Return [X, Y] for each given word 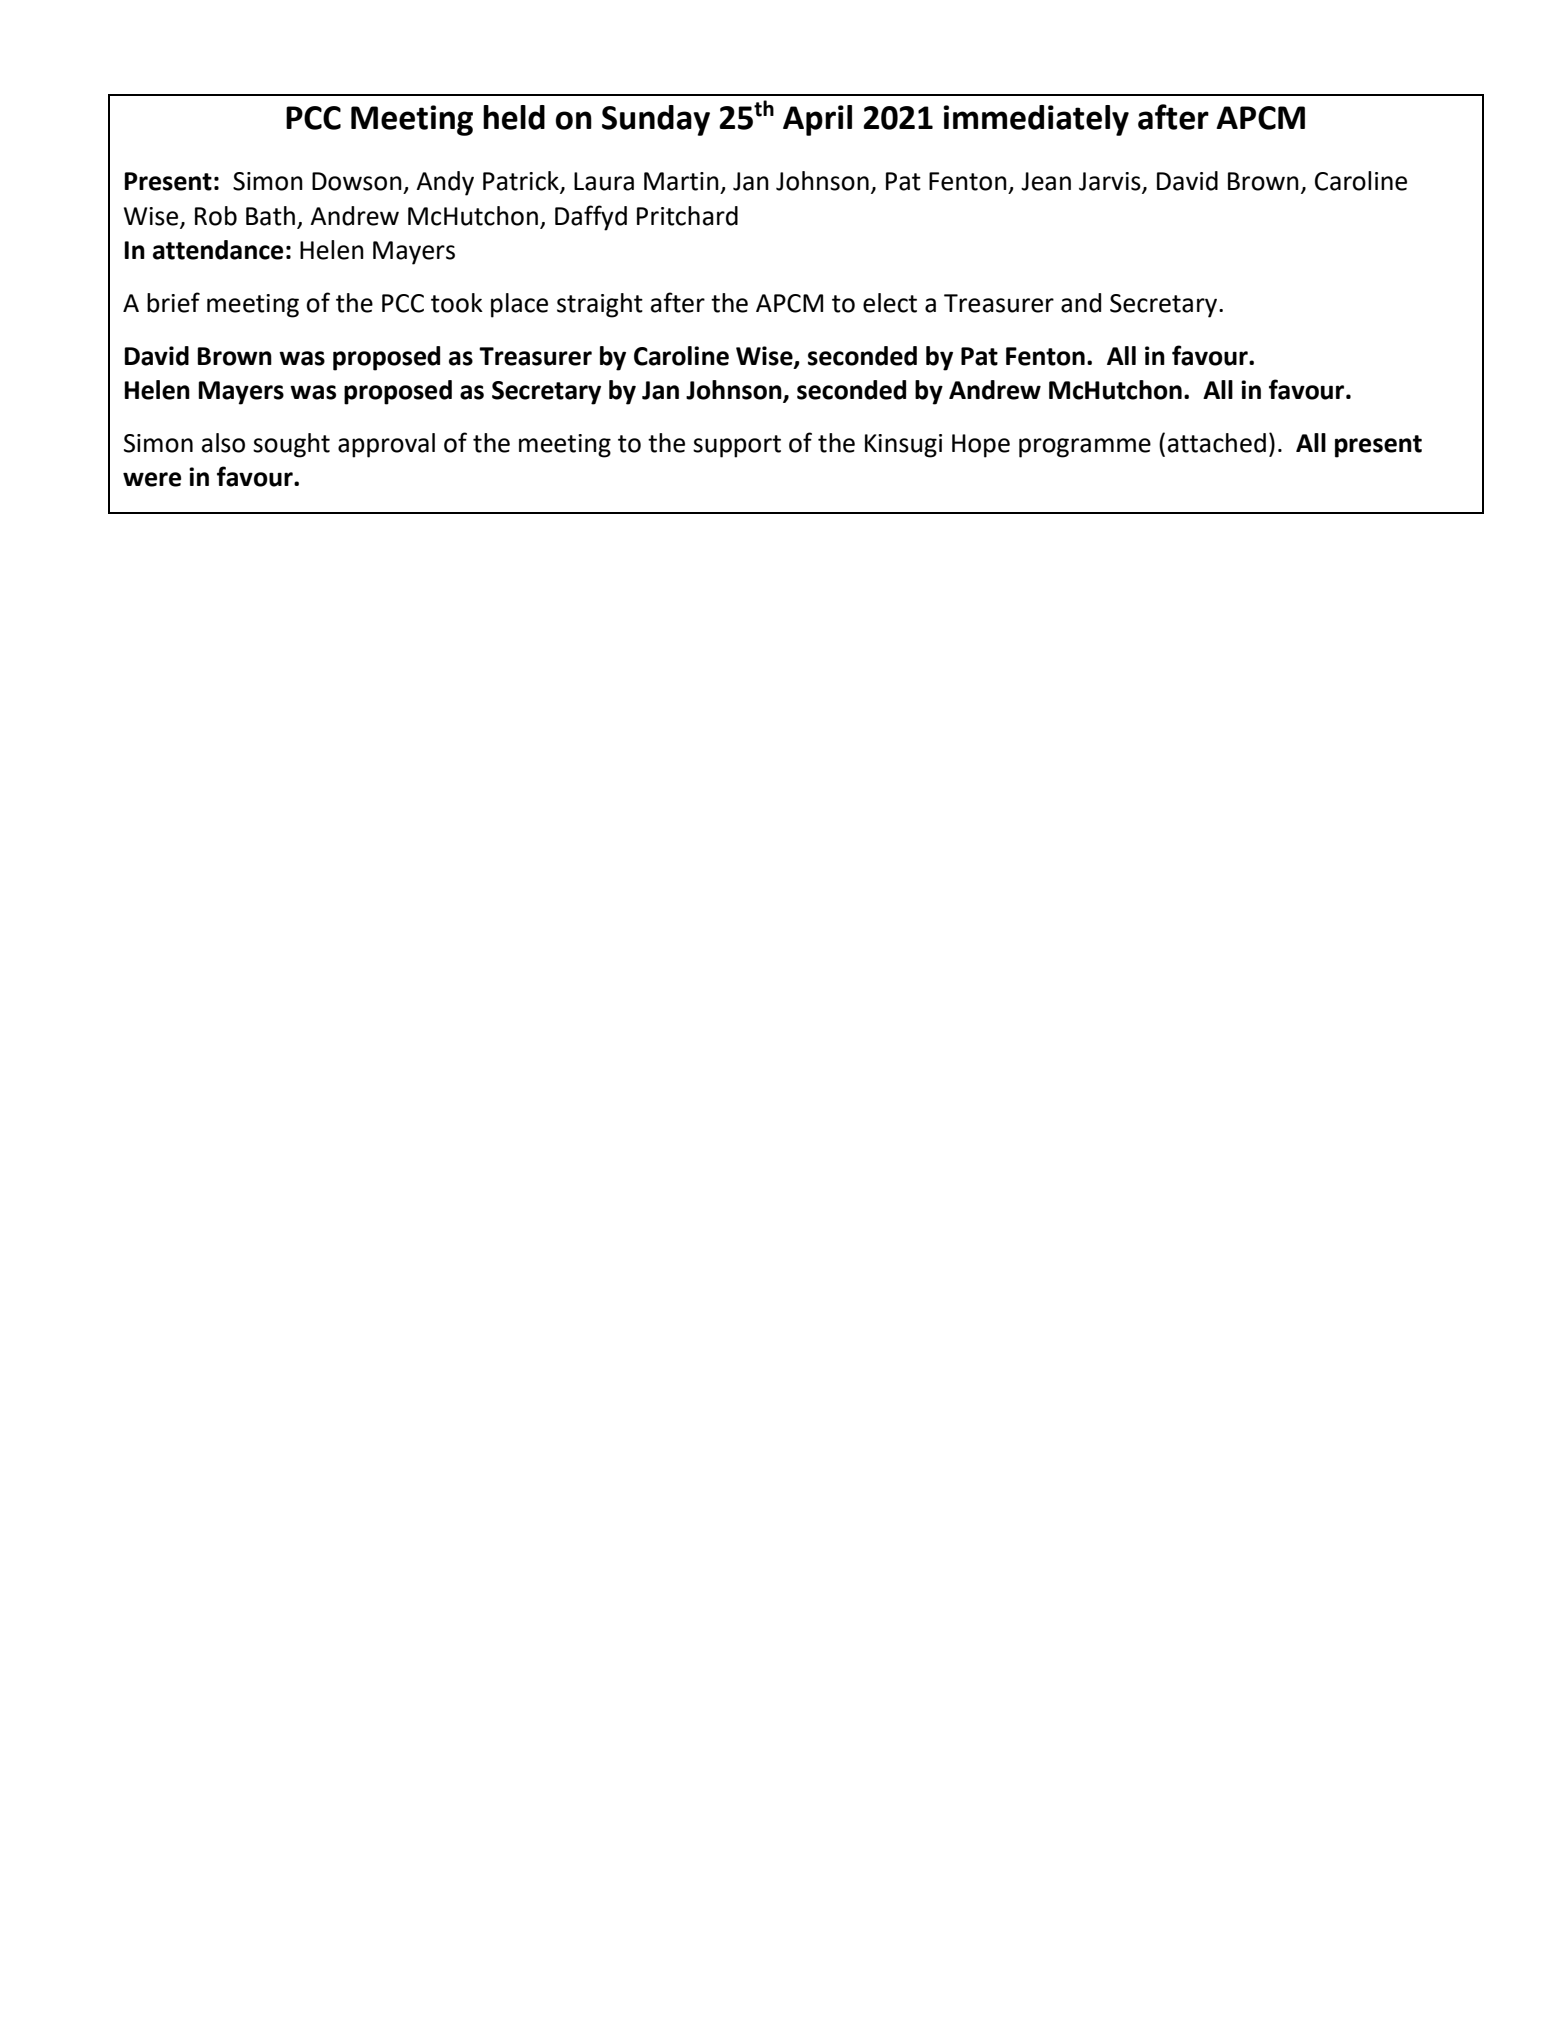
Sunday [656, 120]
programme [1085, 448]
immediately [1036, 120]
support [737, 446]
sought [291, 445]
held [514, 117]
